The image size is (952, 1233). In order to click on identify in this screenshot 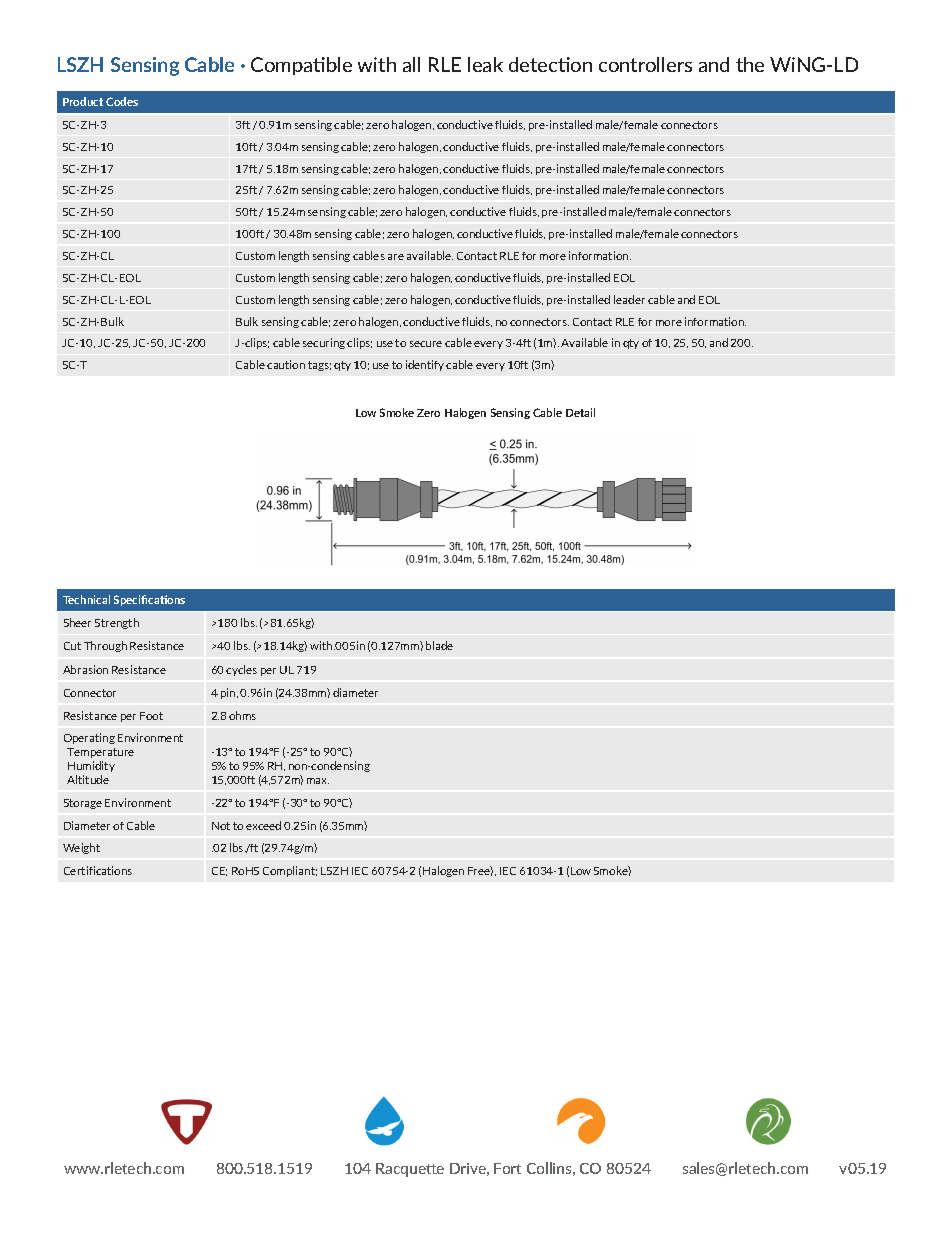, I will do `click(426, 365)`.
